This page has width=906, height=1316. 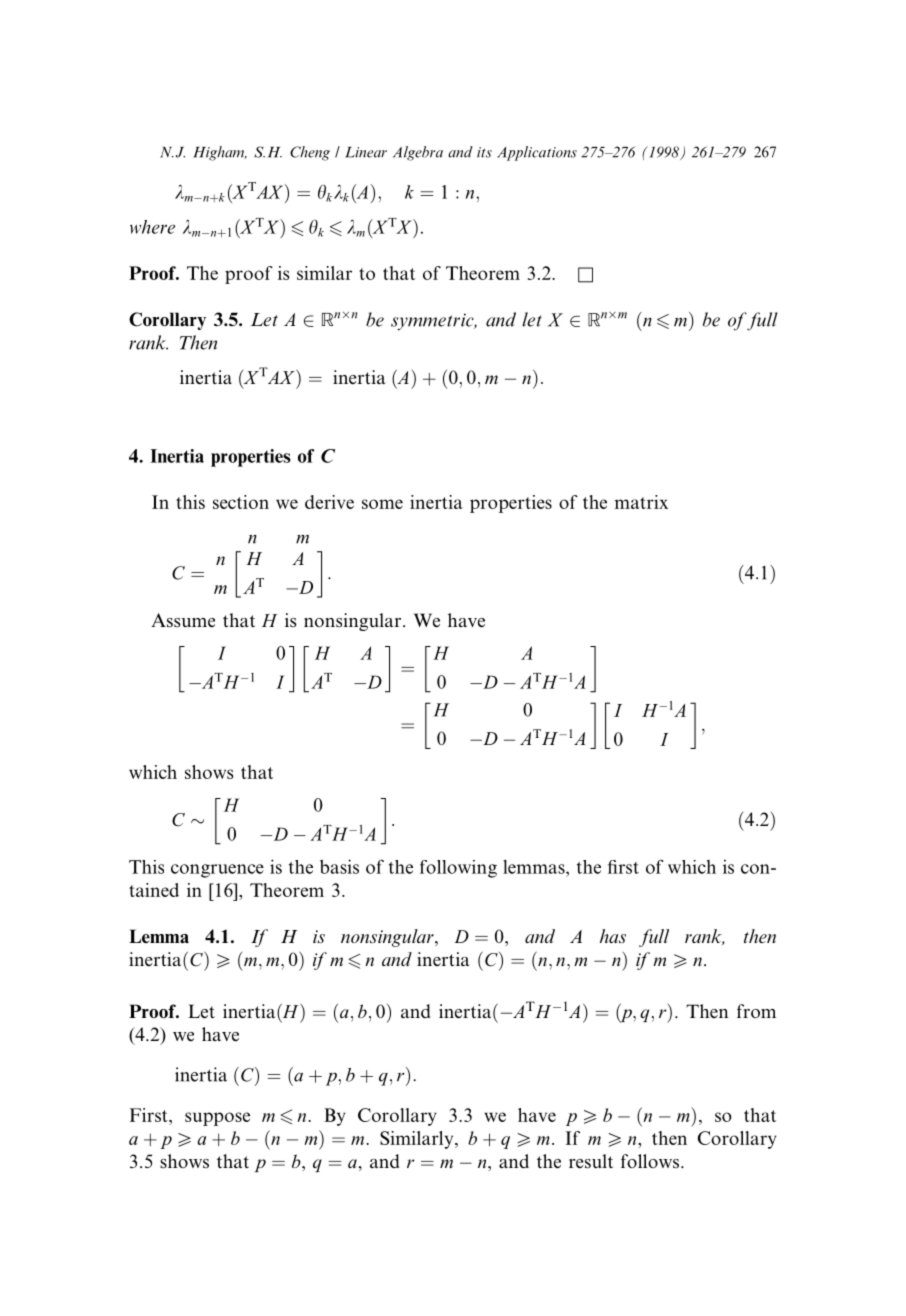 What do you see at coordinates (382, 504) in the page?
I see `some` at bounding box center [382, 504].
